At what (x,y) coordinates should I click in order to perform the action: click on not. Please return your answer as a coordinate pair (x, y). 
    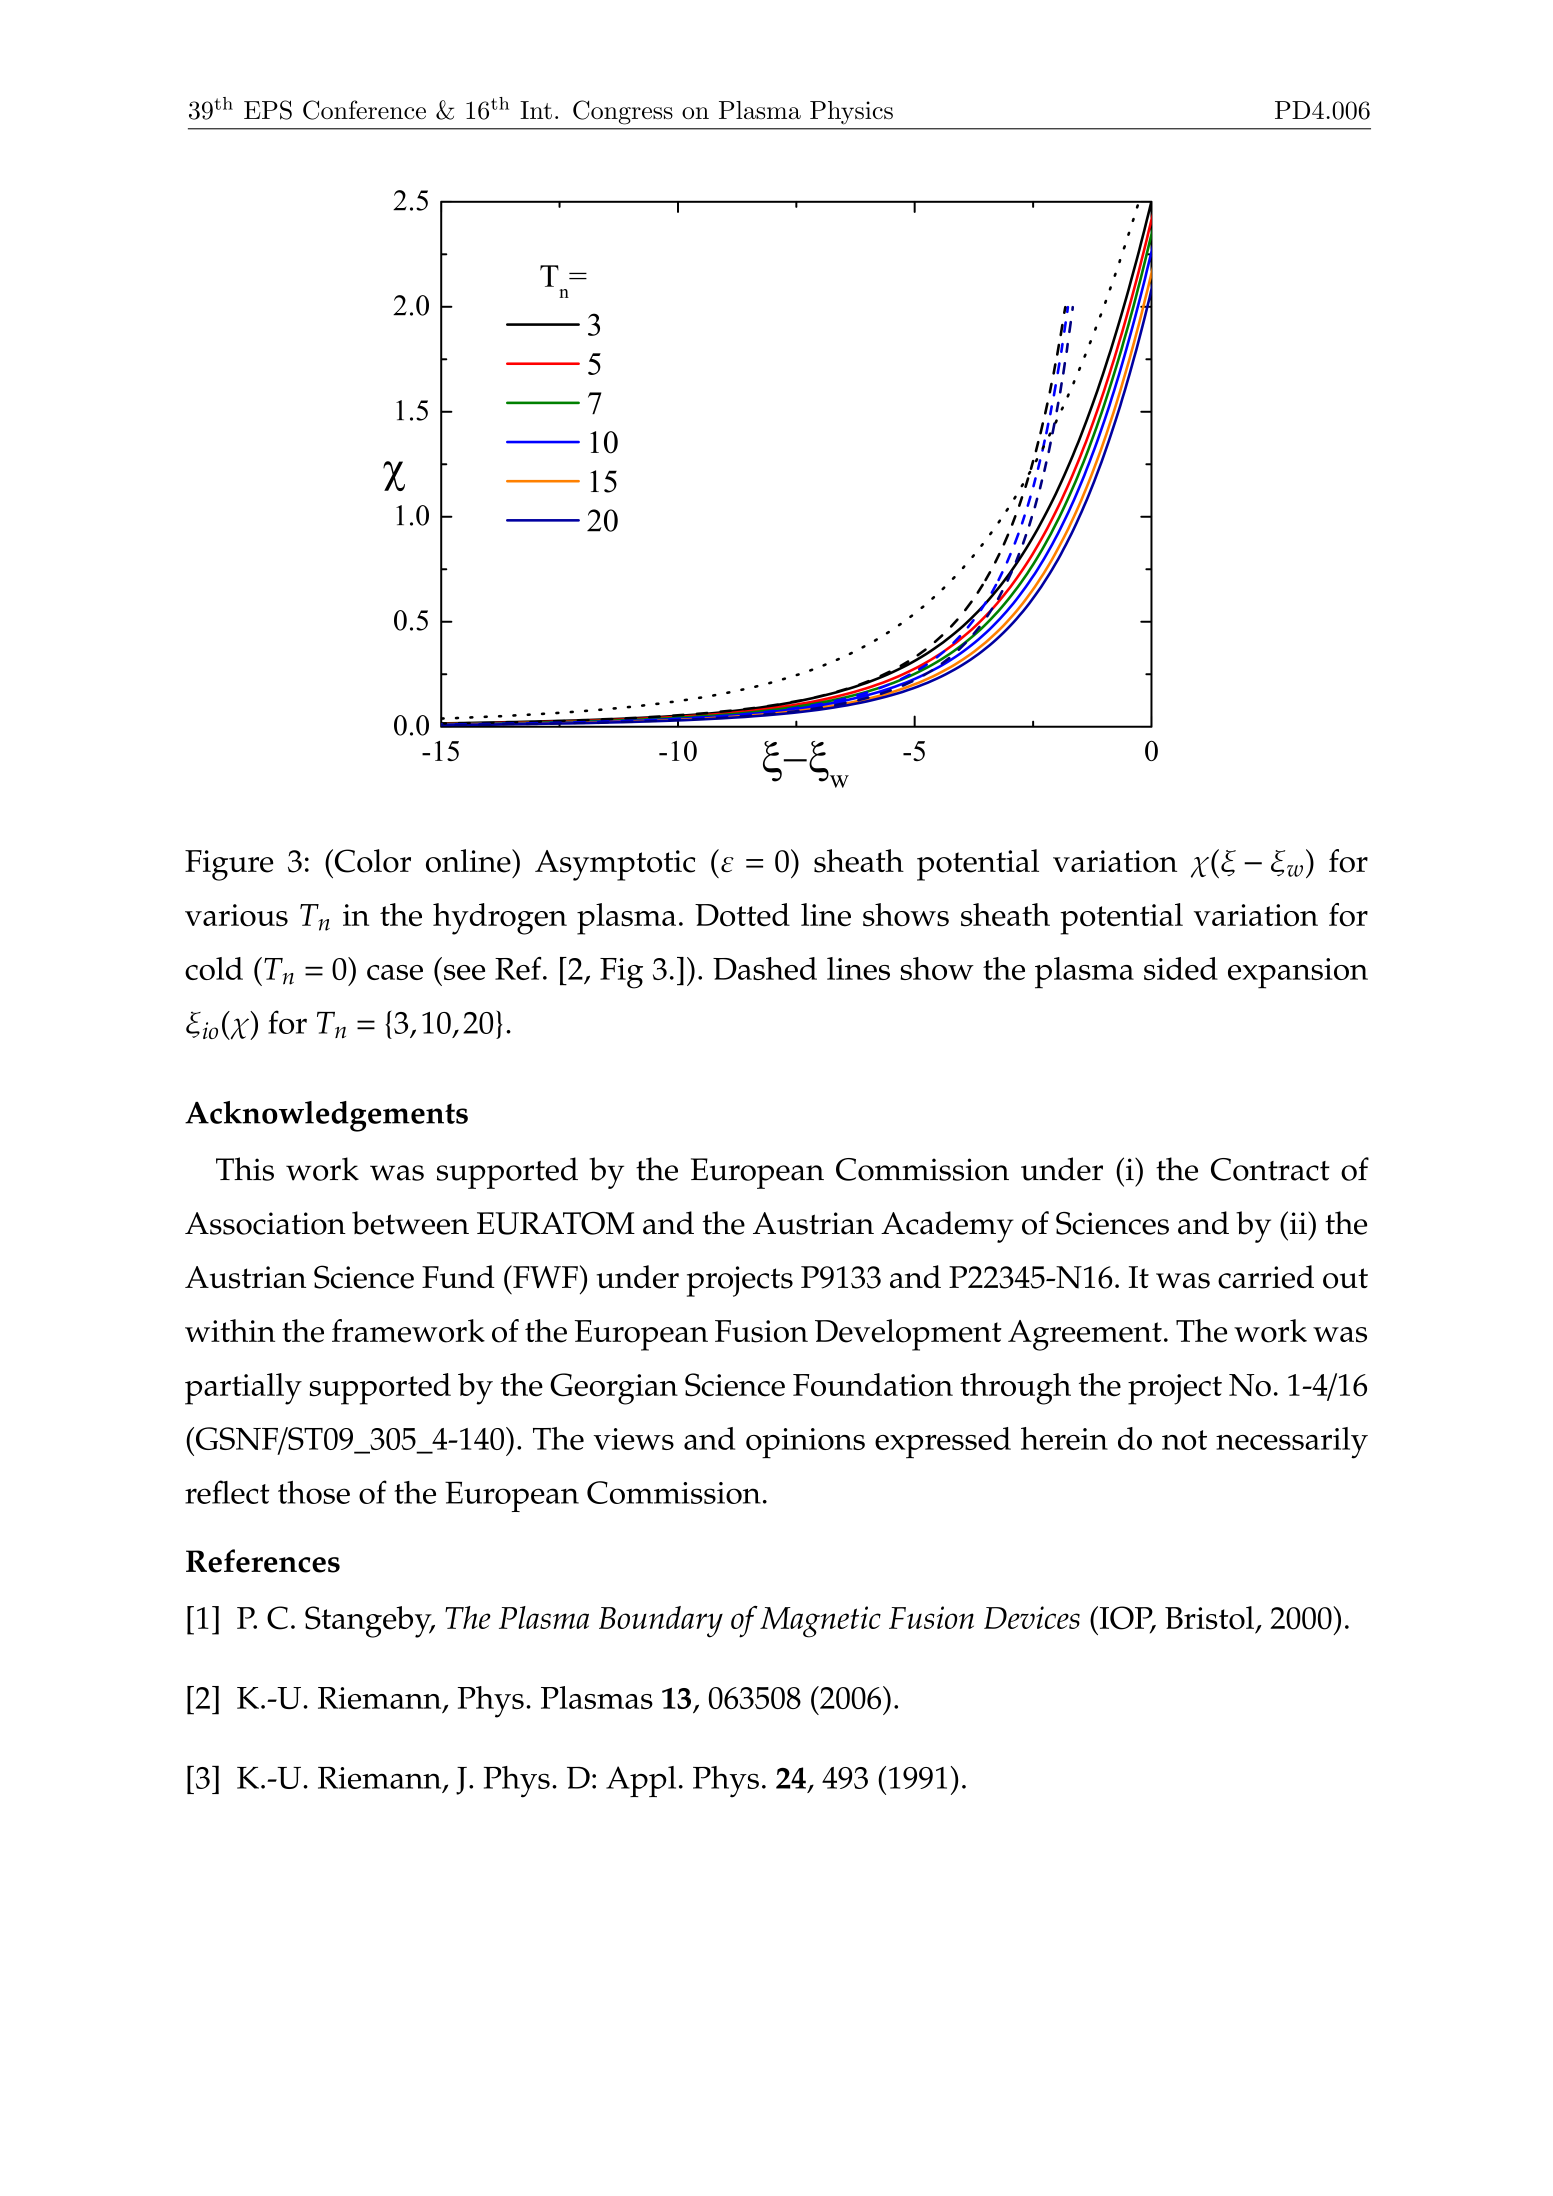
    Looking at the image, I should click on (1184, 1440).
